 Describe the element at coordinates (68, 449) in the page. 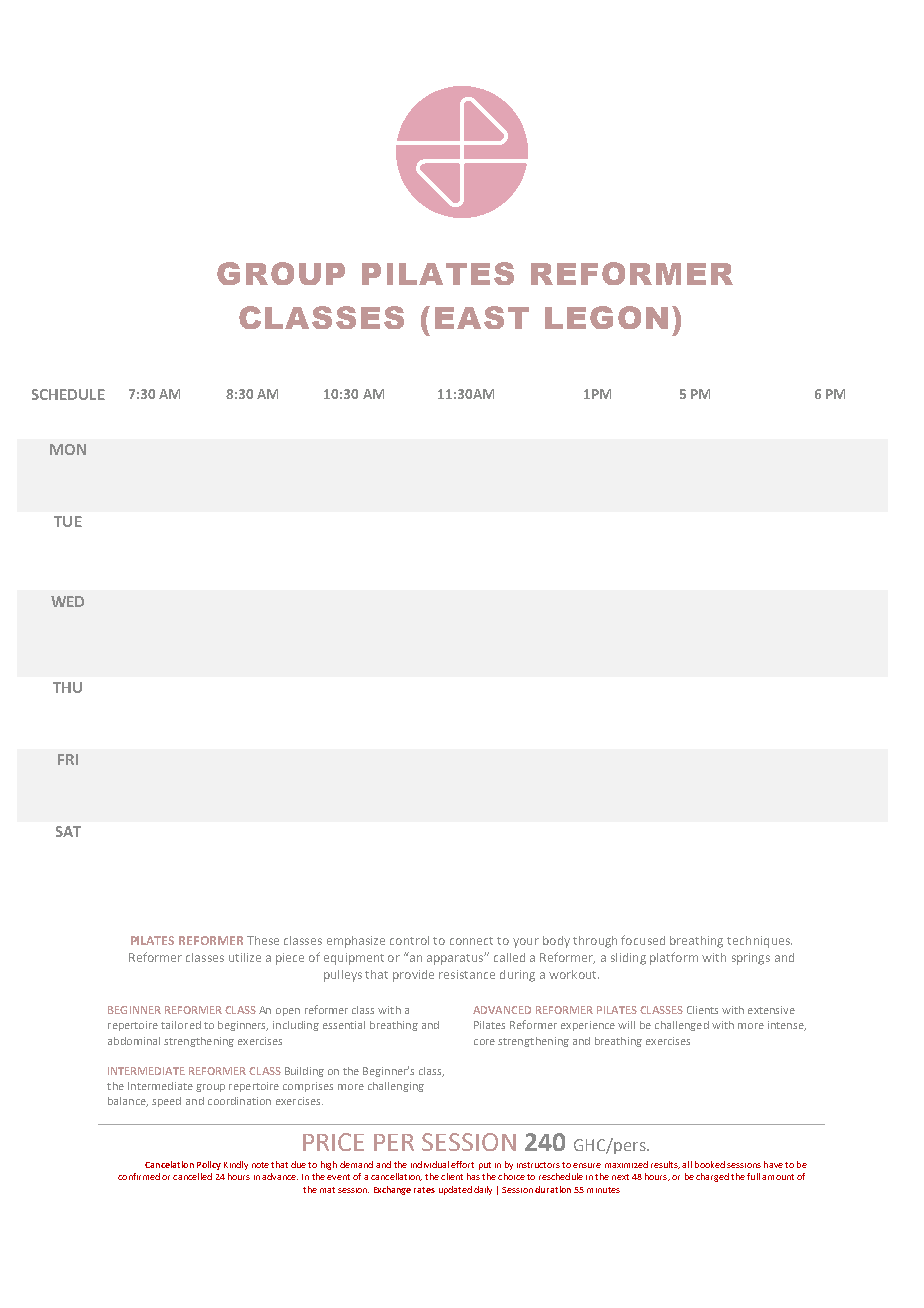

I see `MON` at that location.
